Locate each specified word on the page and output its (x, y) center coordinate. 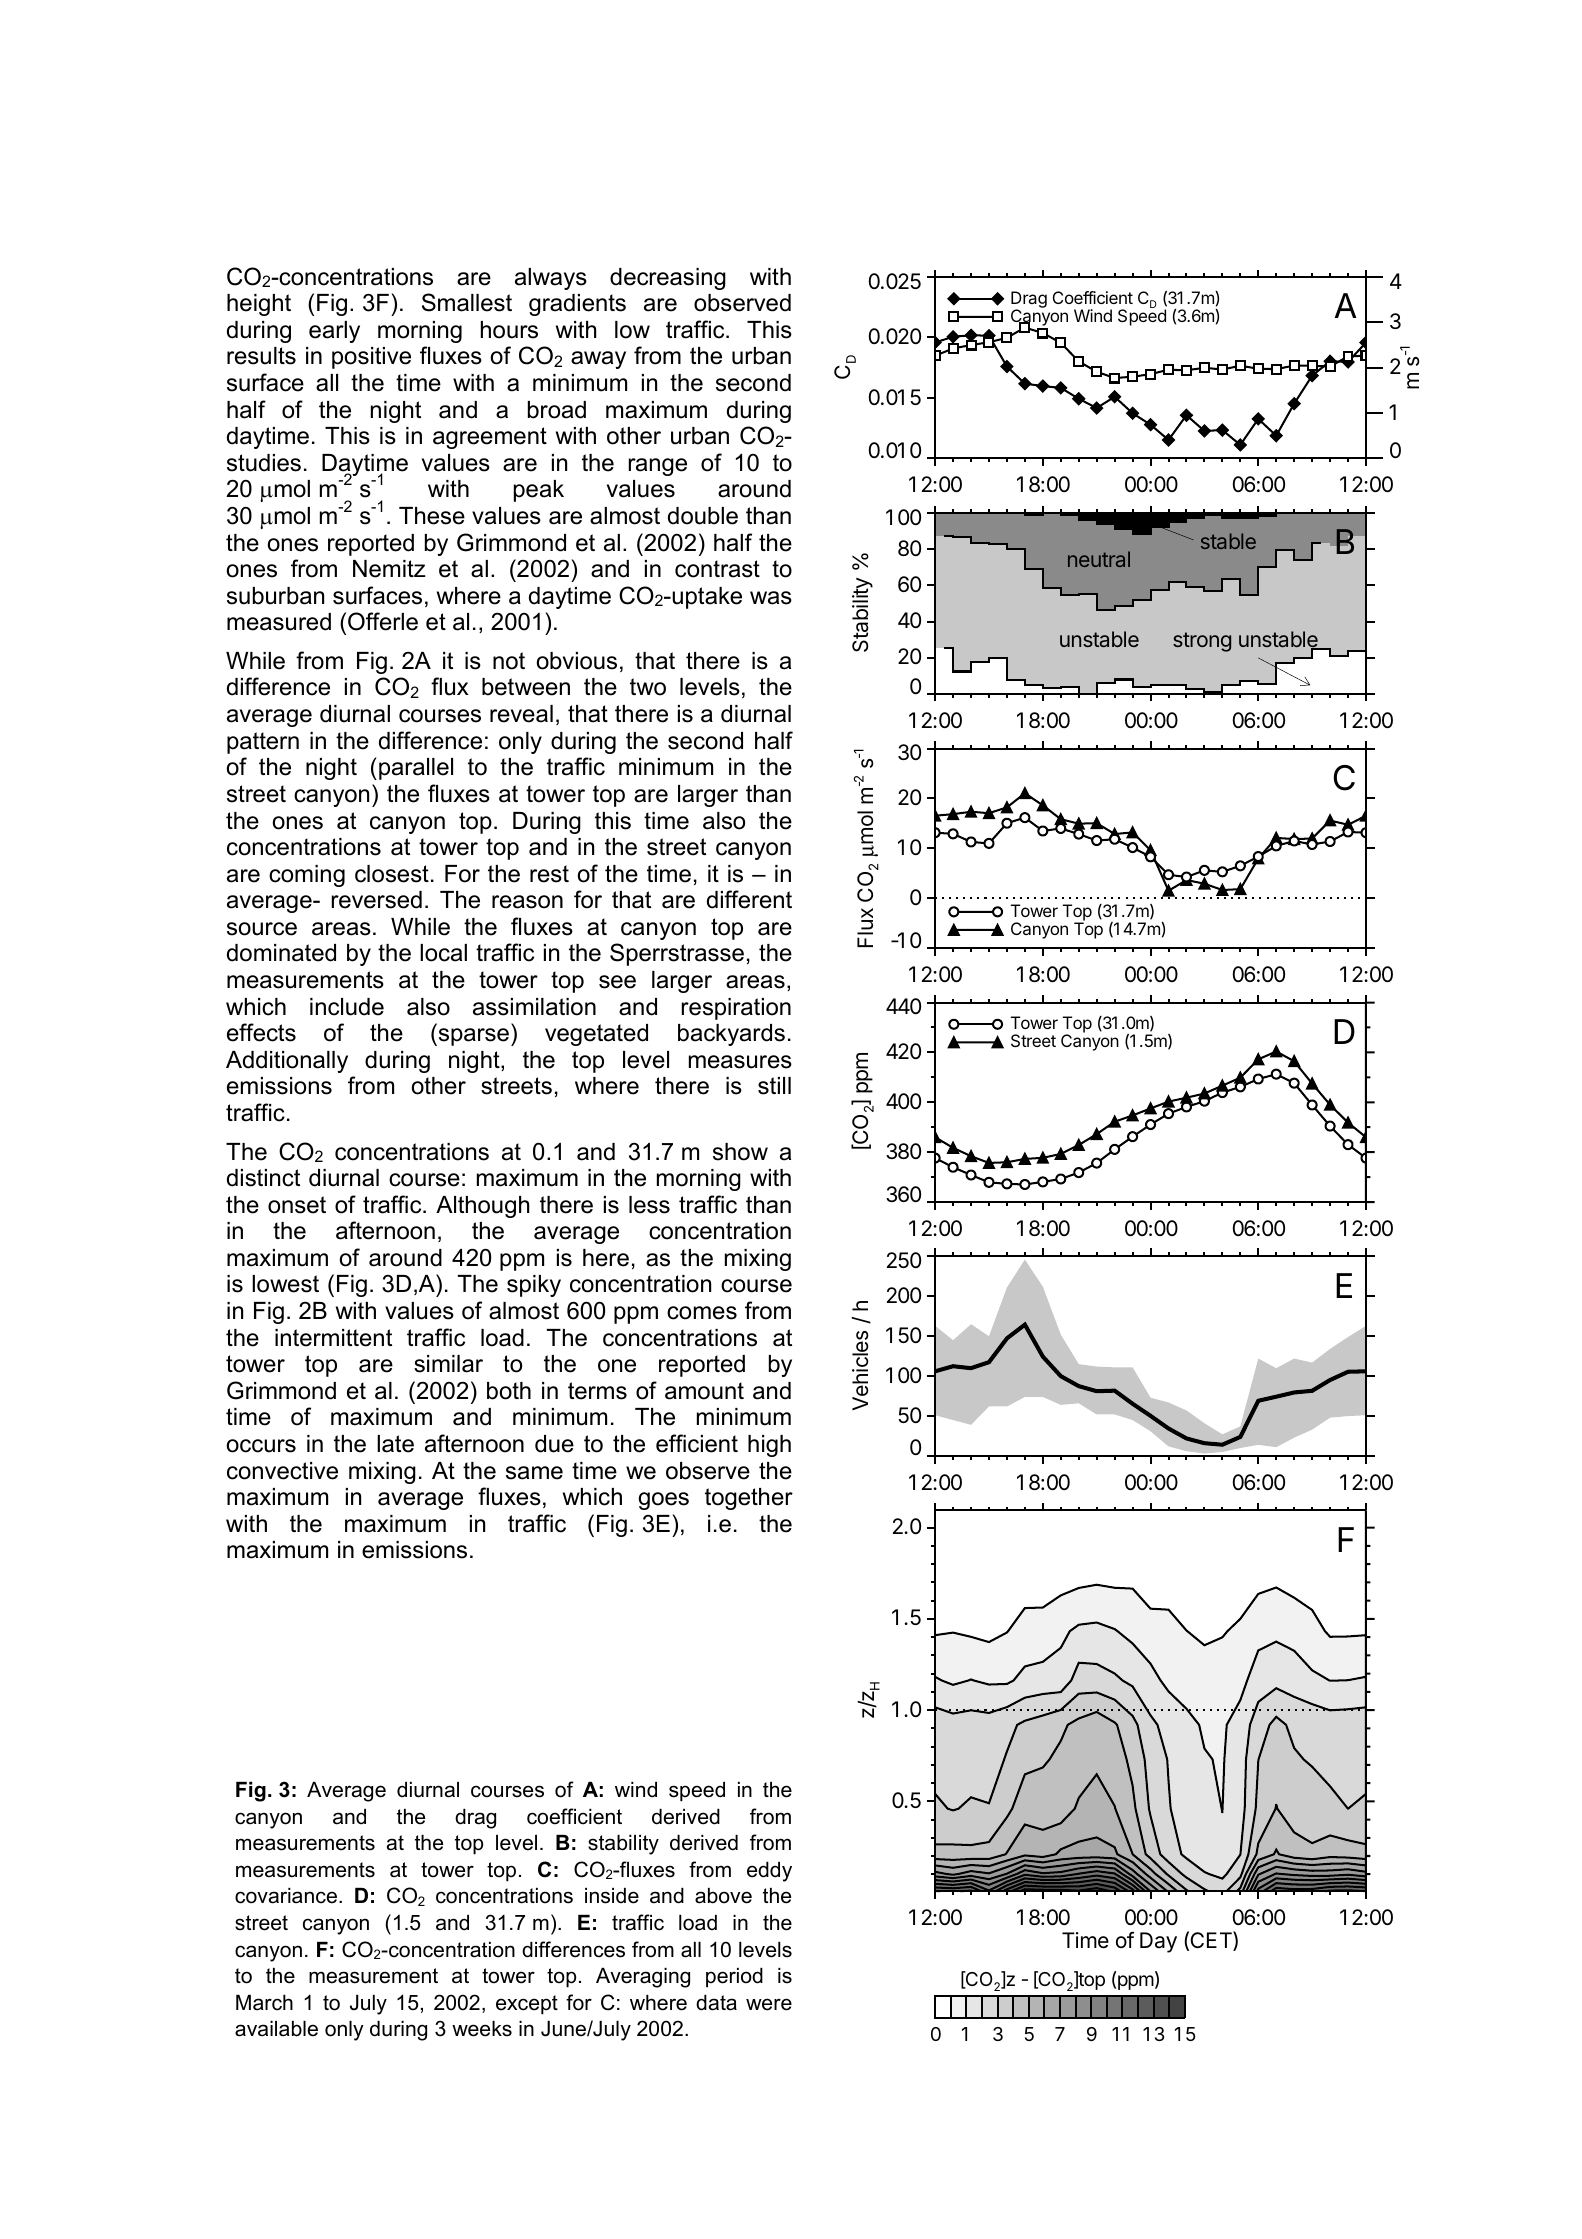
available (276, 2029)
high (769, 1446)
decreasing (668, 279)
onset (297, 1205)
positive (371, 358)
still (774, 1086)
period (734, 1978)
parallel (416, 769)
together (749, 1499)
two (648, 687)
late (395, 1444)
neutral (1099, 559)
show (740, 1152)
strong (1202, 642)
